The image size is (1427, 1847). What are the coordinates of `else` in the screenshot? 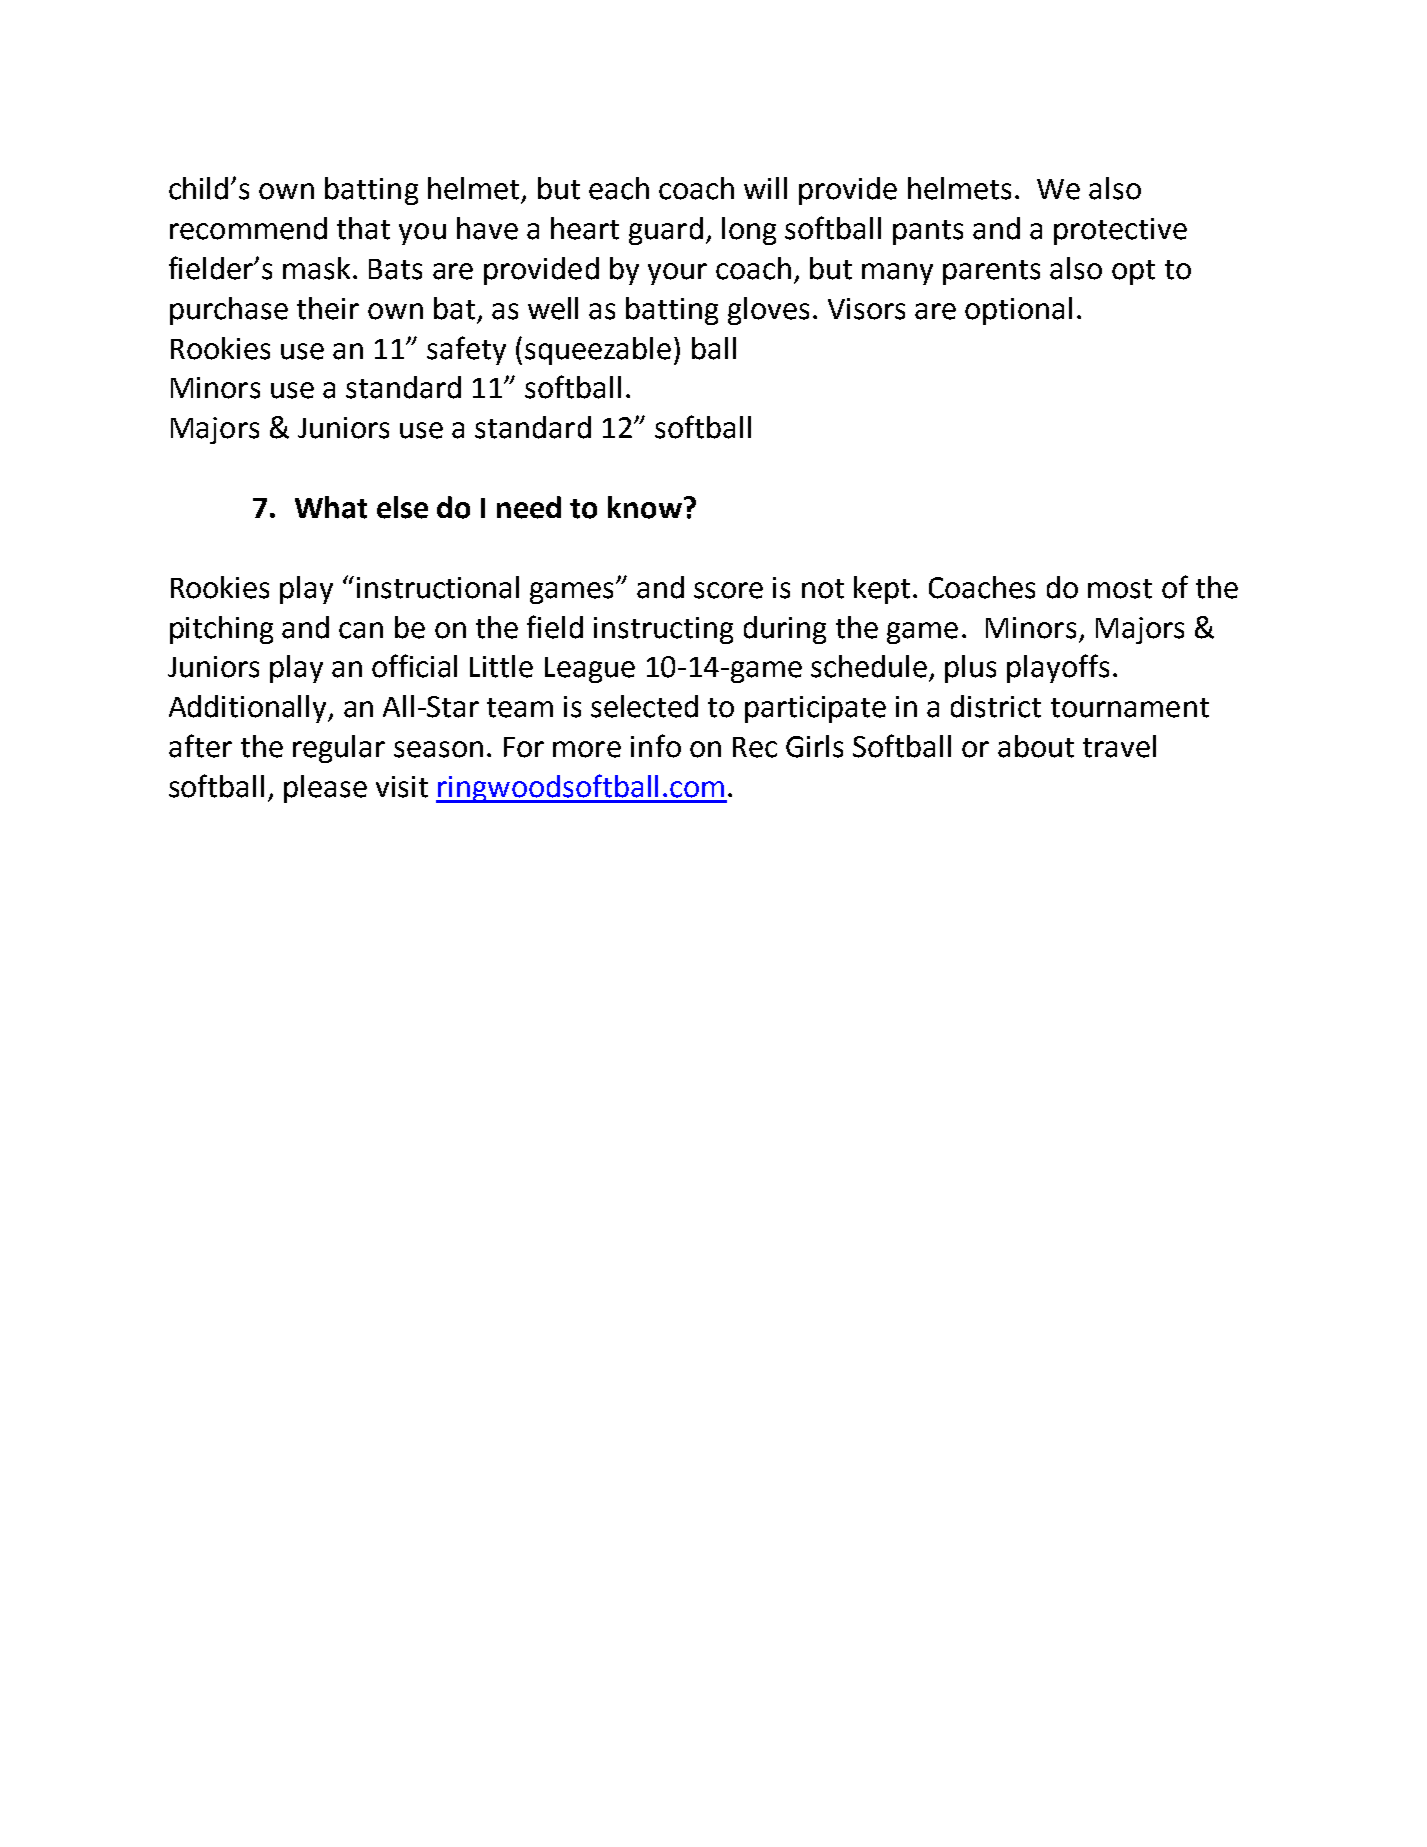 It's located at (402, 507).
